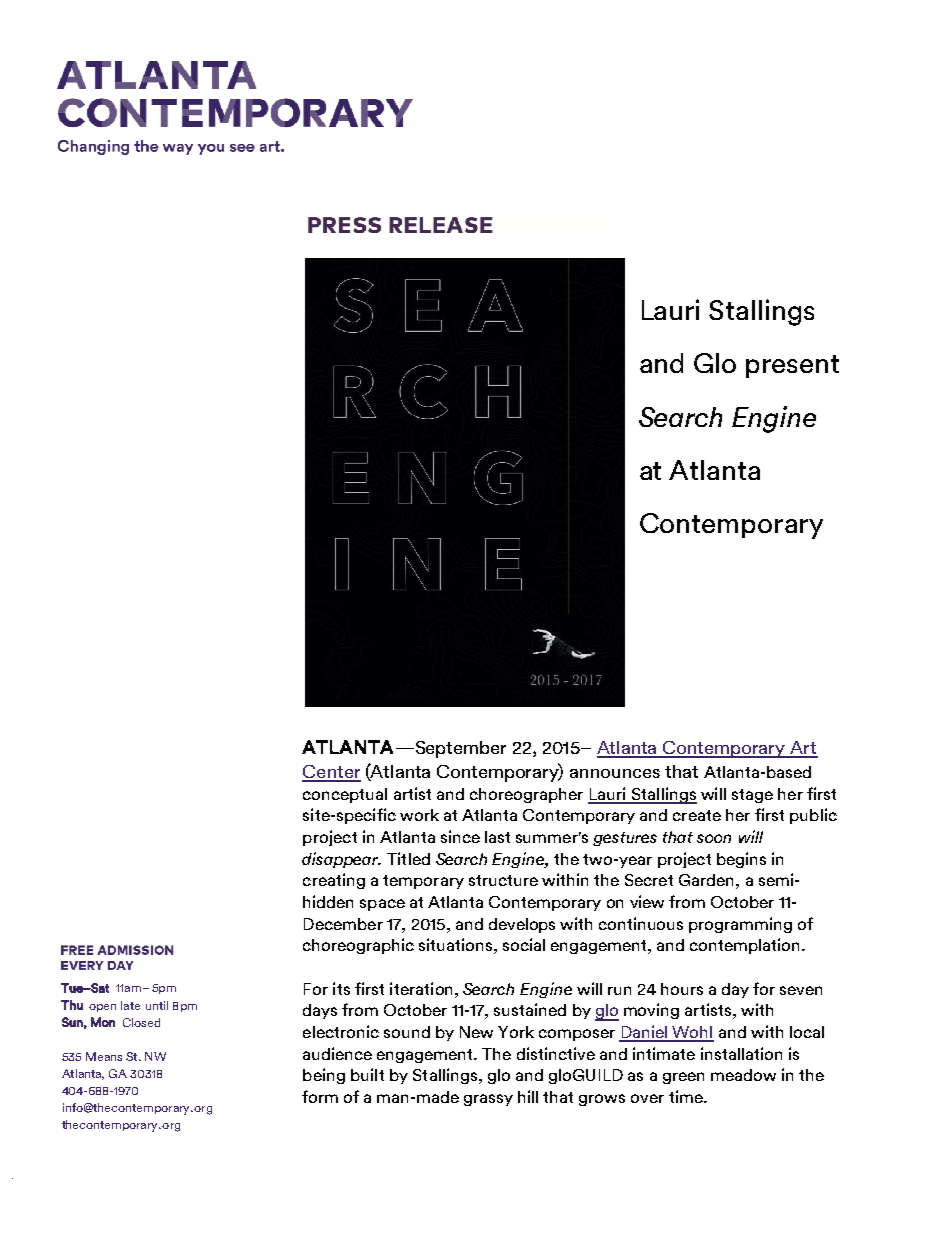  What do you see at coordinates (526, 795) in the image?
I see `choreographer` at bounding box center [526, 795].
